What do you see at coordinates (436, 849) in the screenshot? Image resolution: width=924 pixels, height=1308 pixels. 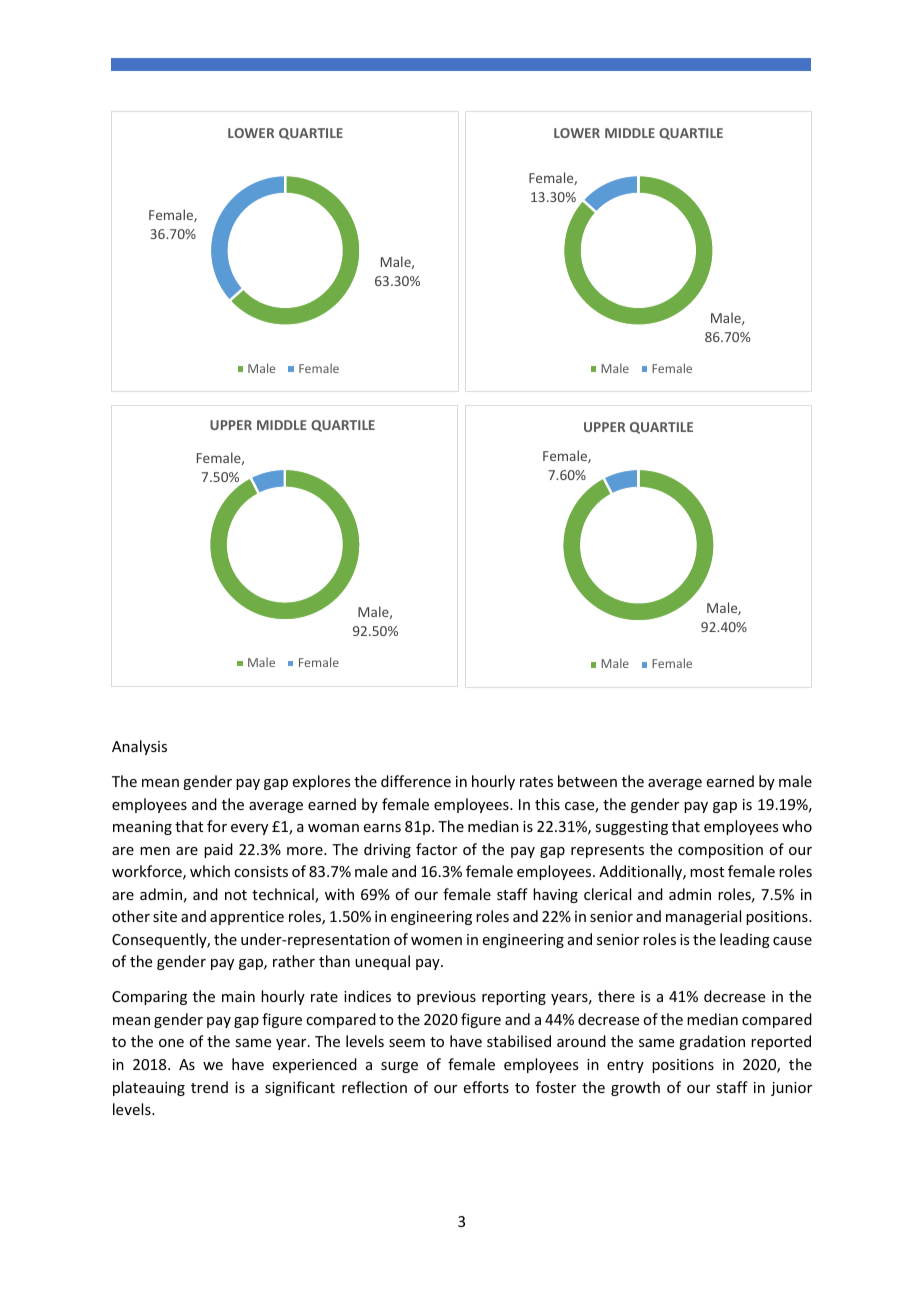 I see `factor` at bounding box center [436, 849].
